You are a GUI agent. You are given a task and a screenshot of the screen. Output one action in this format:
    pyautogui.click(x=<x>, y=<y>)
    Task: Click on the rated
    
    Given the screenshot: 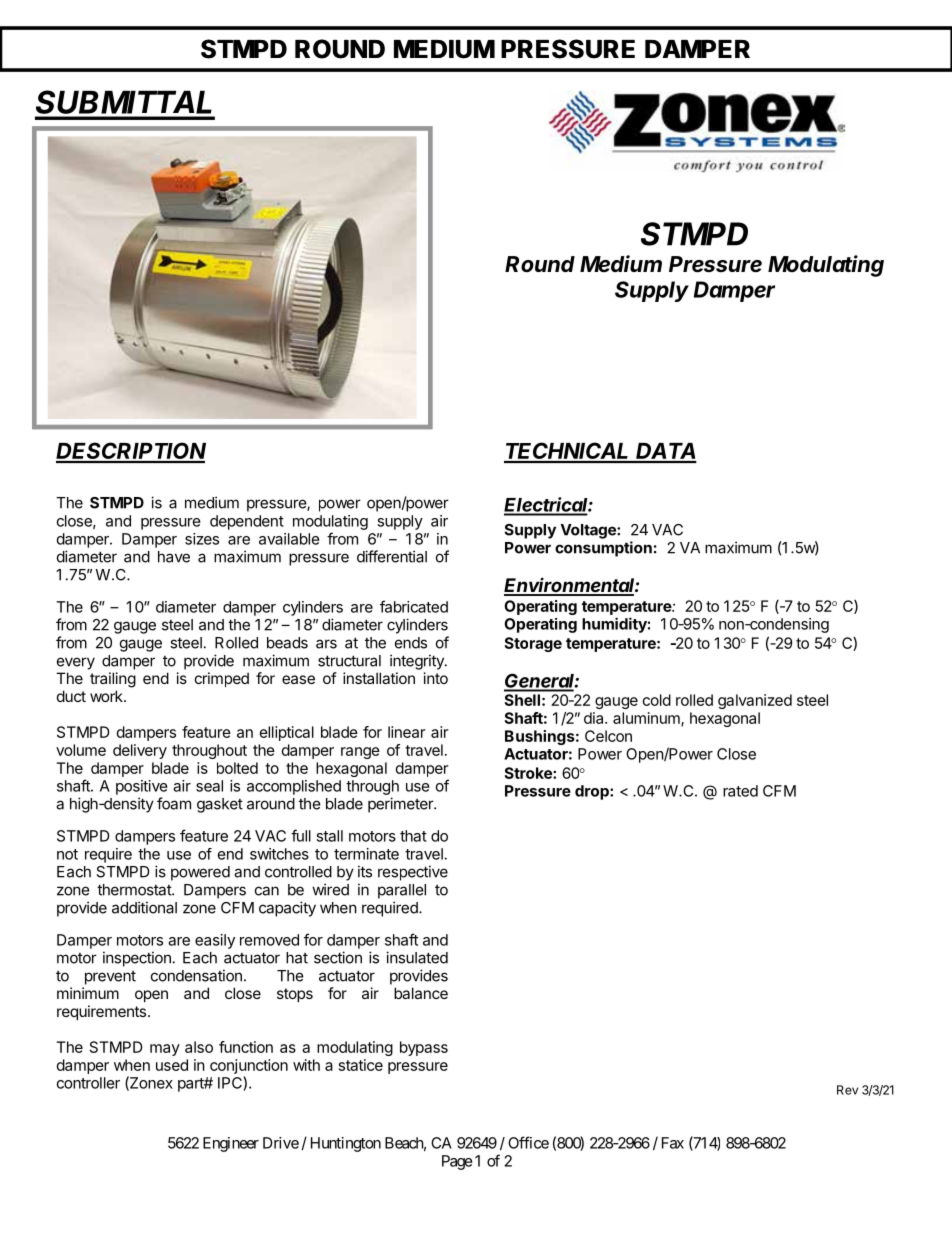 What is the action you would take?
    pyautogui.click(x=740, y=791)
